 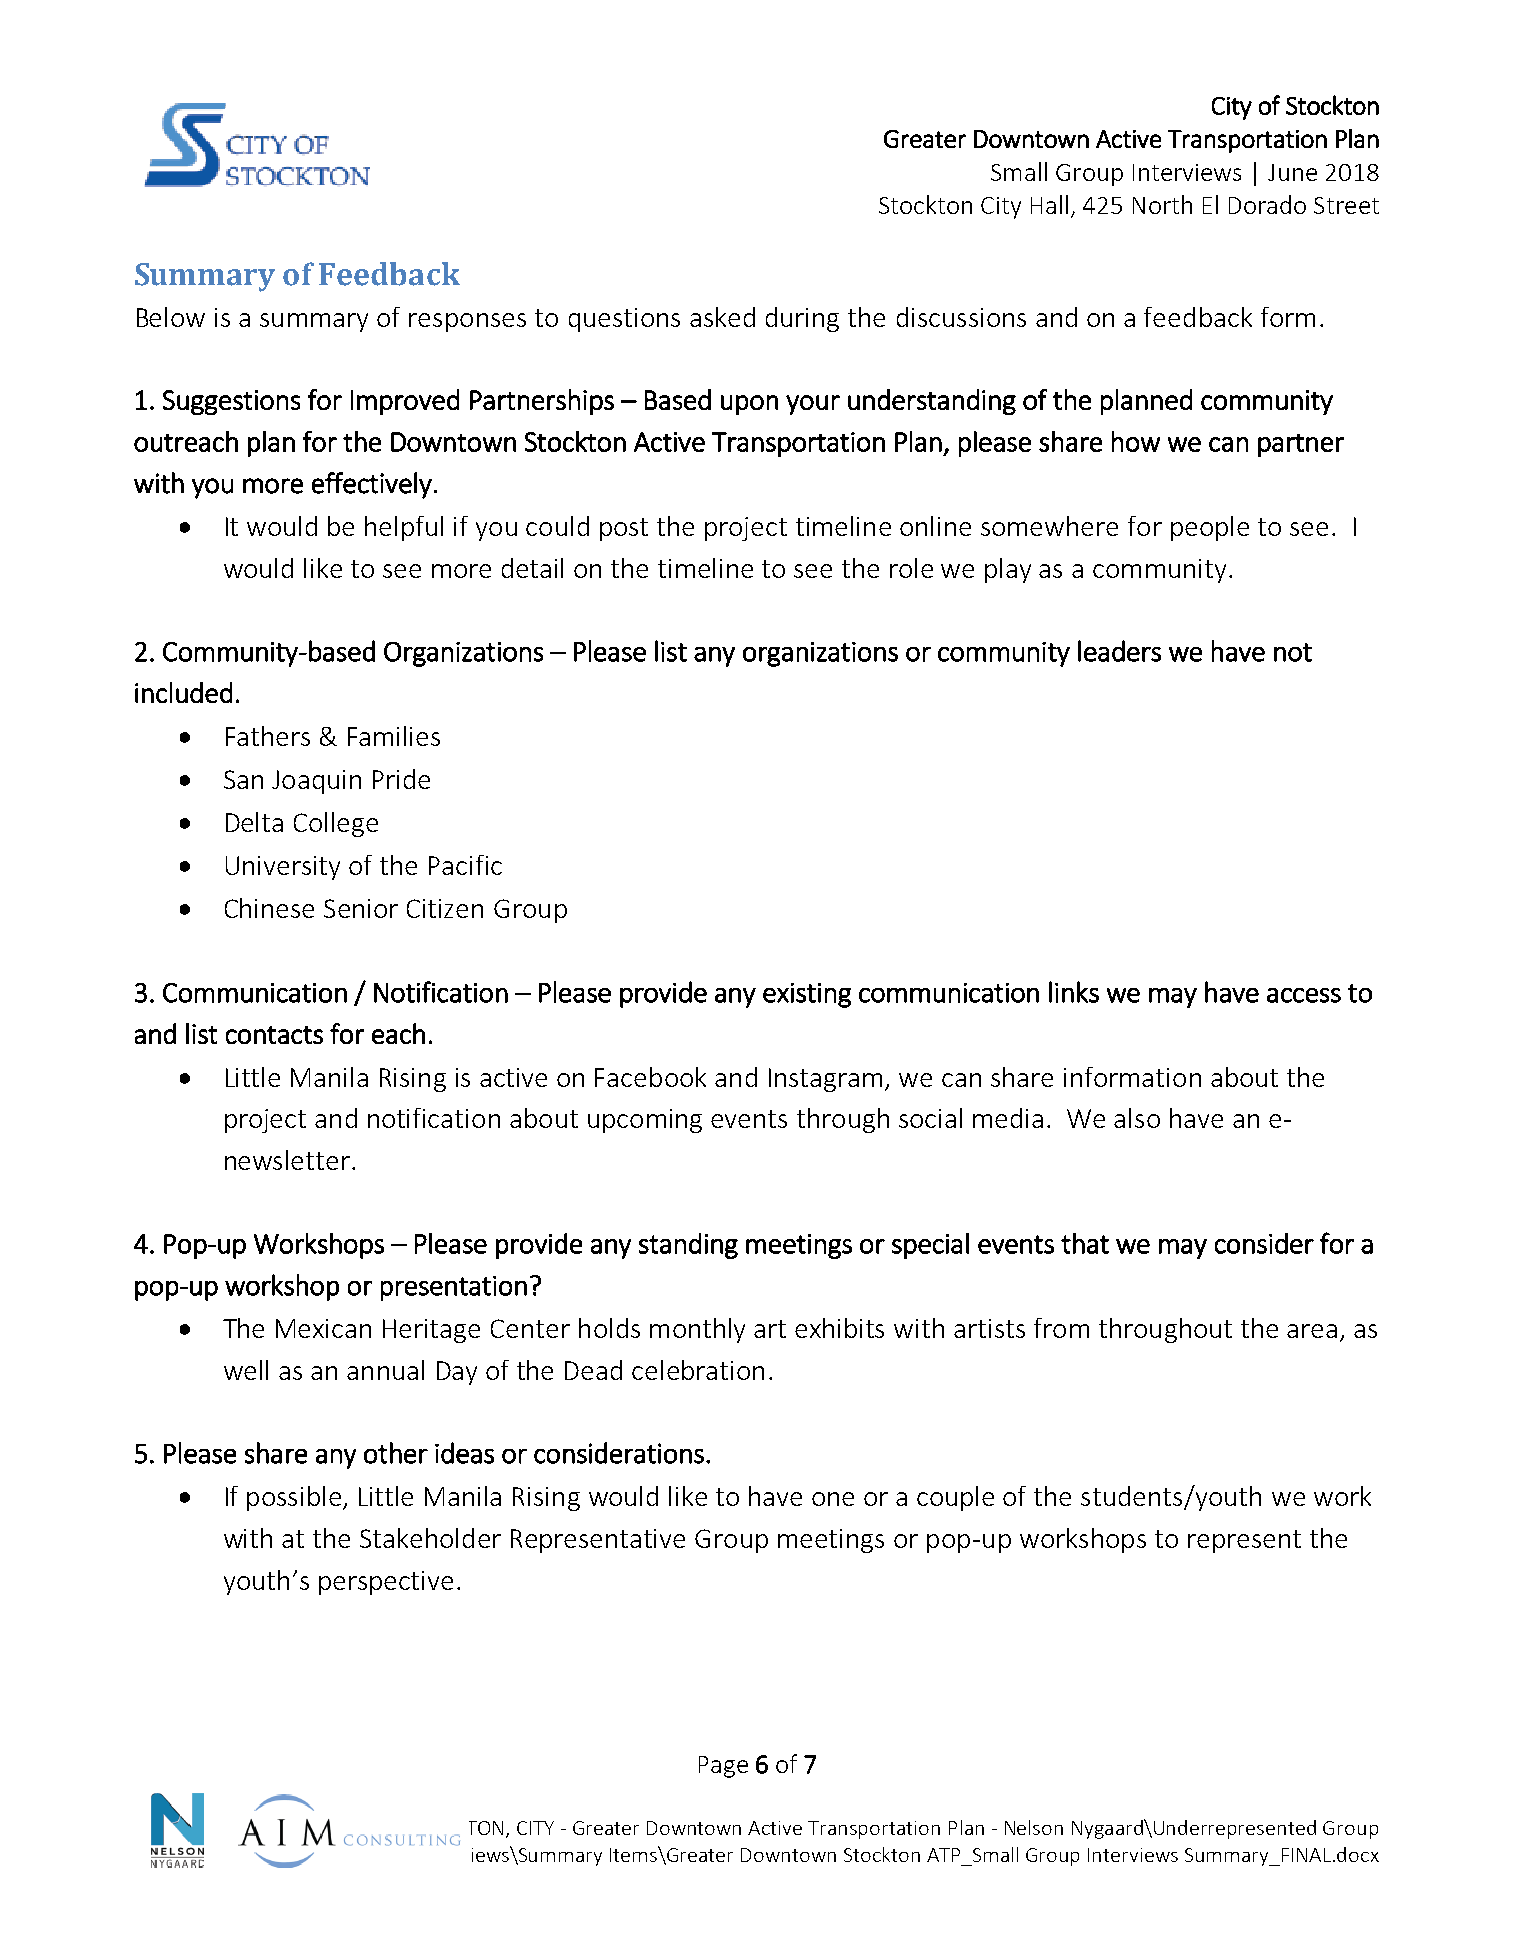 What do you see at coordinates (698, 1370) in the page?
I see `celebration` at bounding box center [698, 1370].
